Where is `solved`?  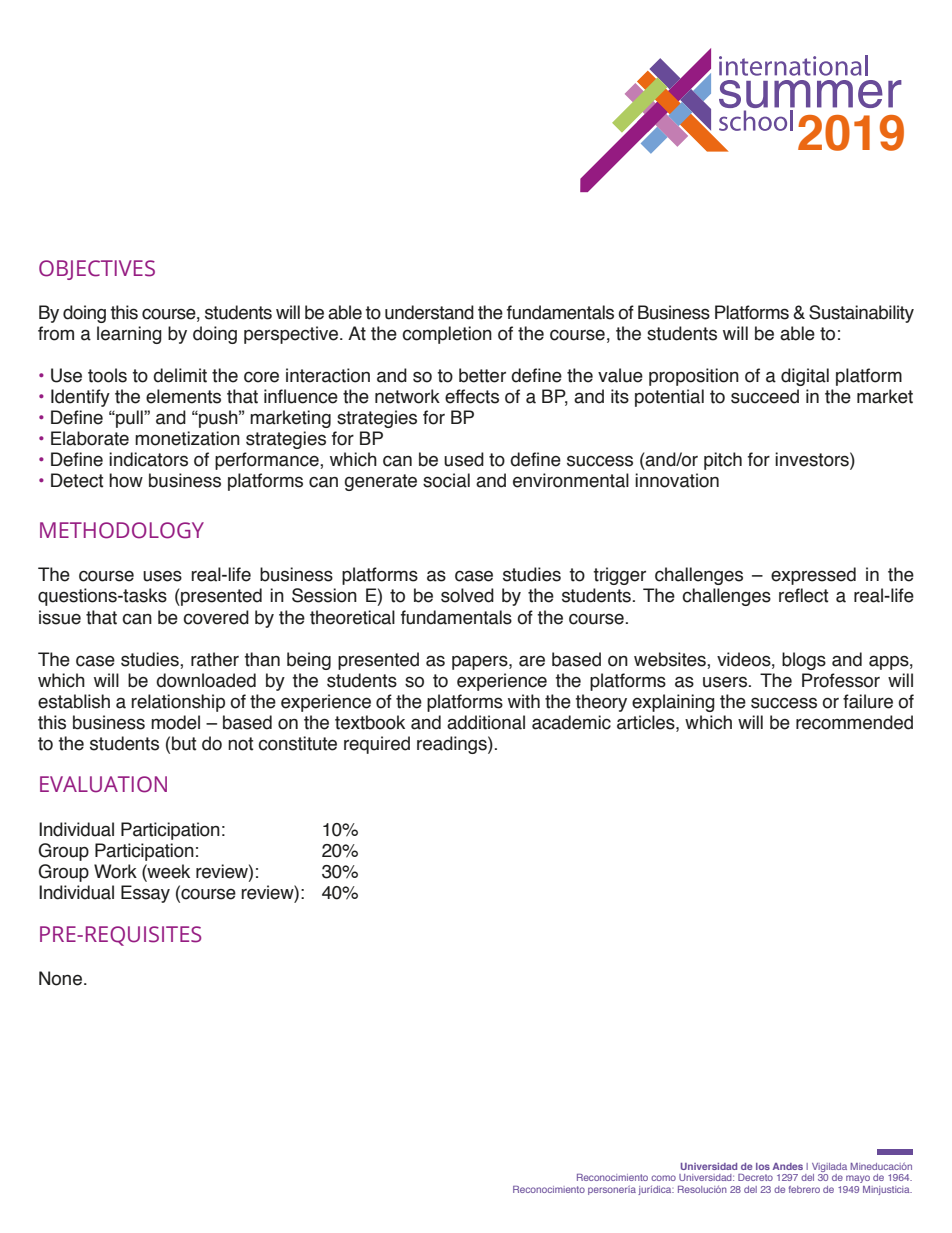 solved is located at coordinates (467, 595).
